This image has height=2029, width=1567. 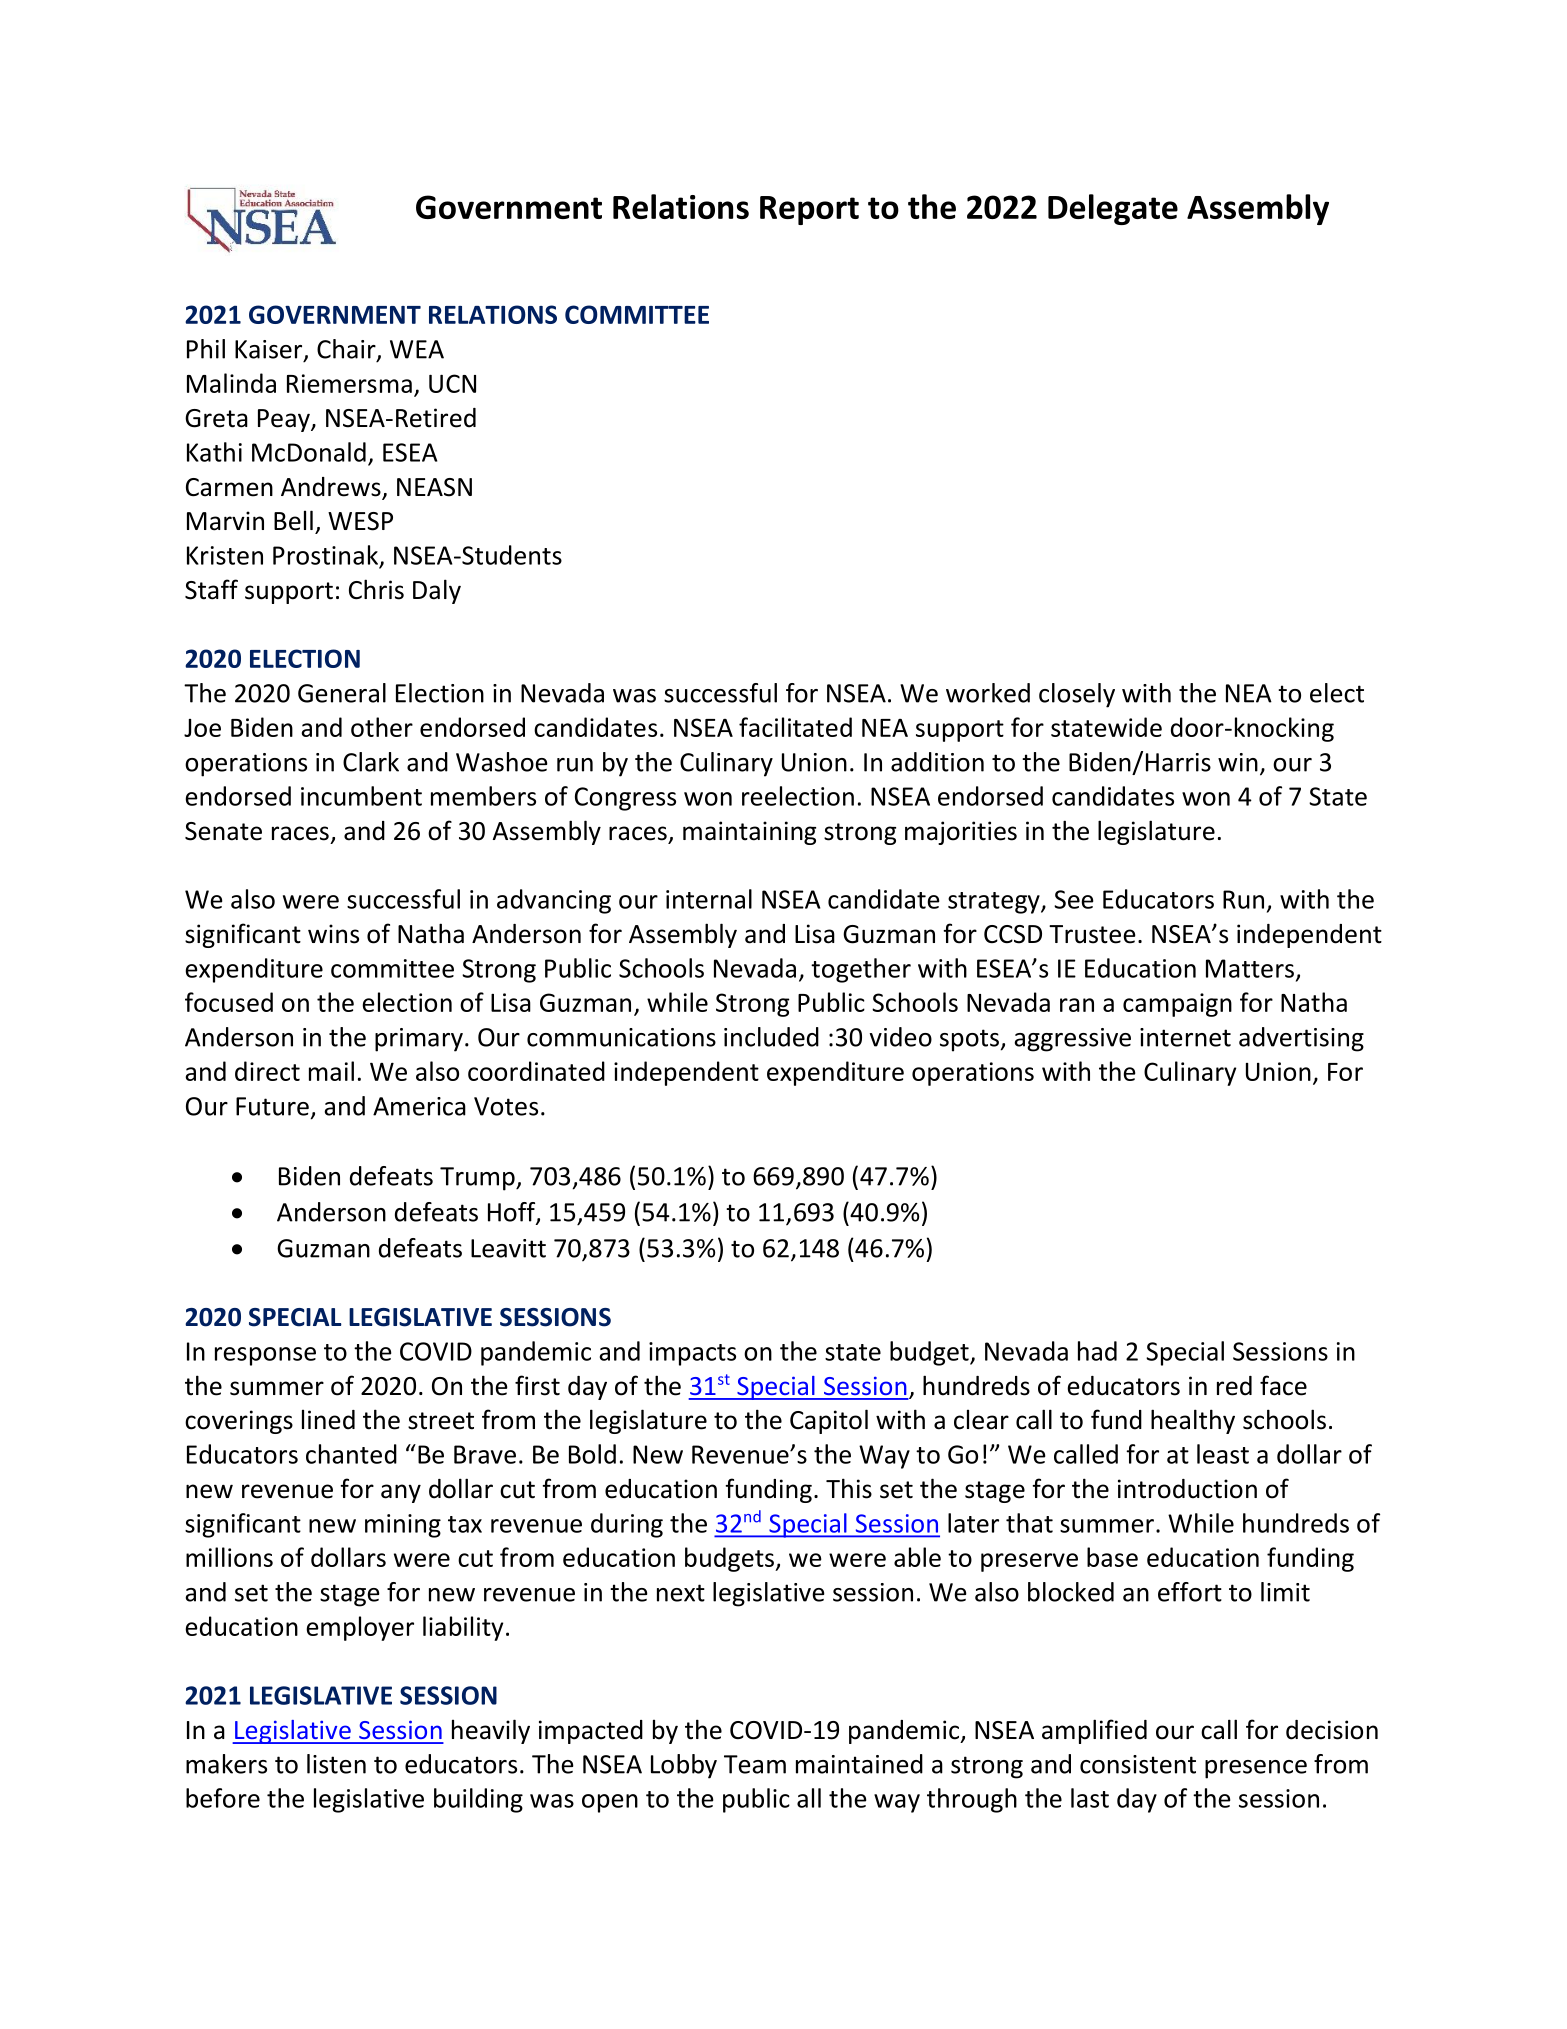 I want to click on included, so click(x=771, y=1037).
